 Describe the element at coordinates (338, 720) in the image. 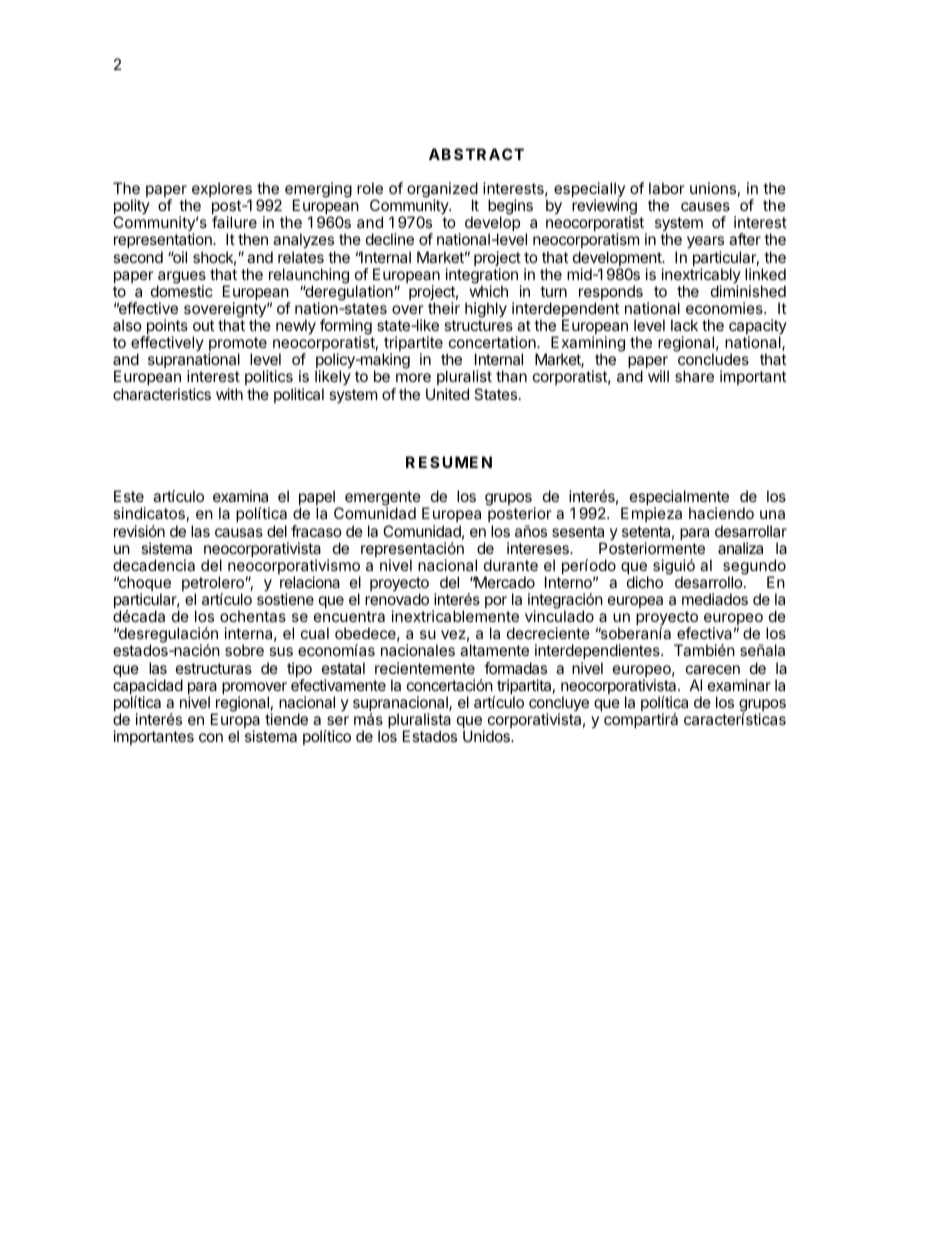

I see `ser` at that location.
